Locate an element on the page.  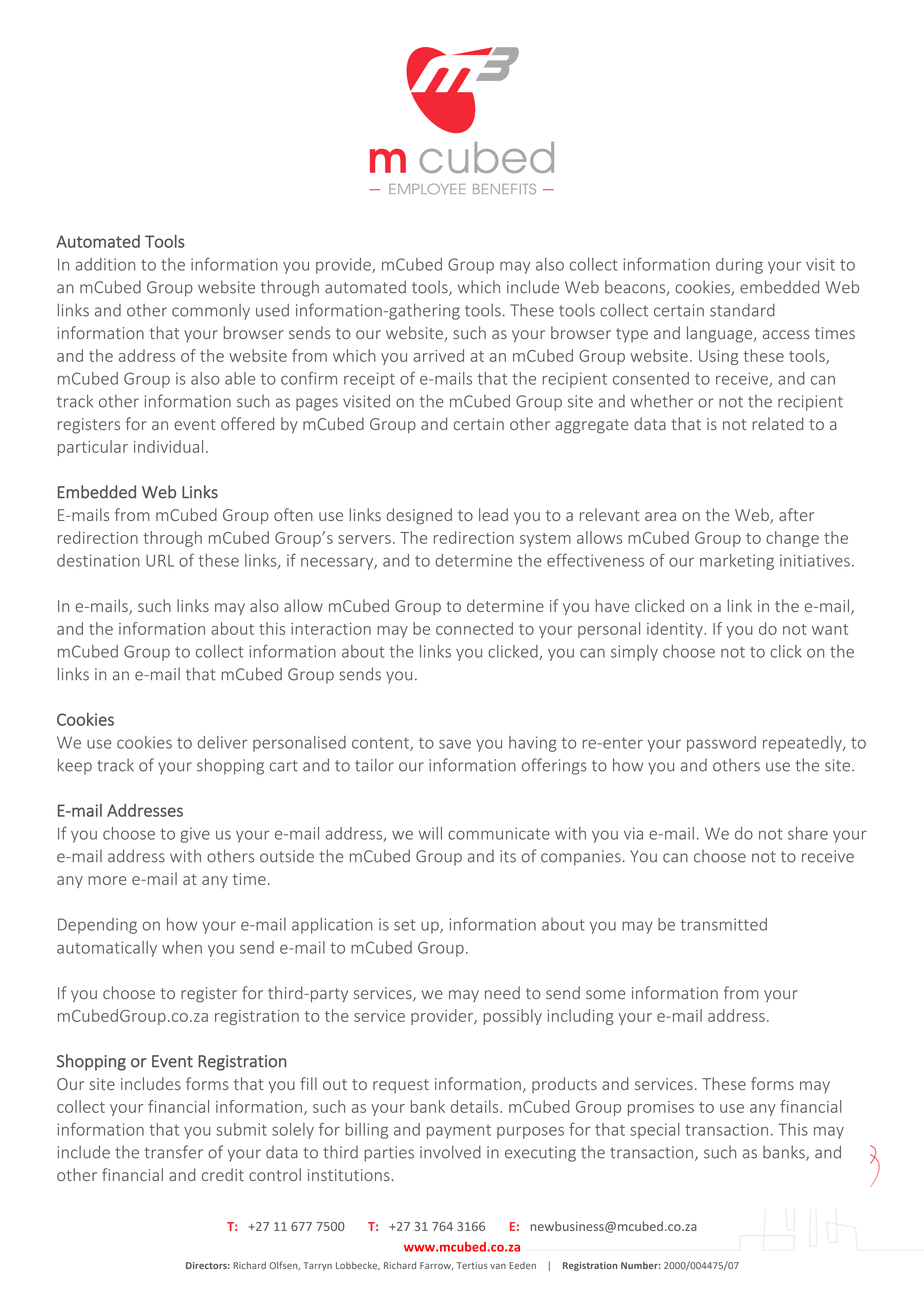
set is located at coordinates (404, 925).
